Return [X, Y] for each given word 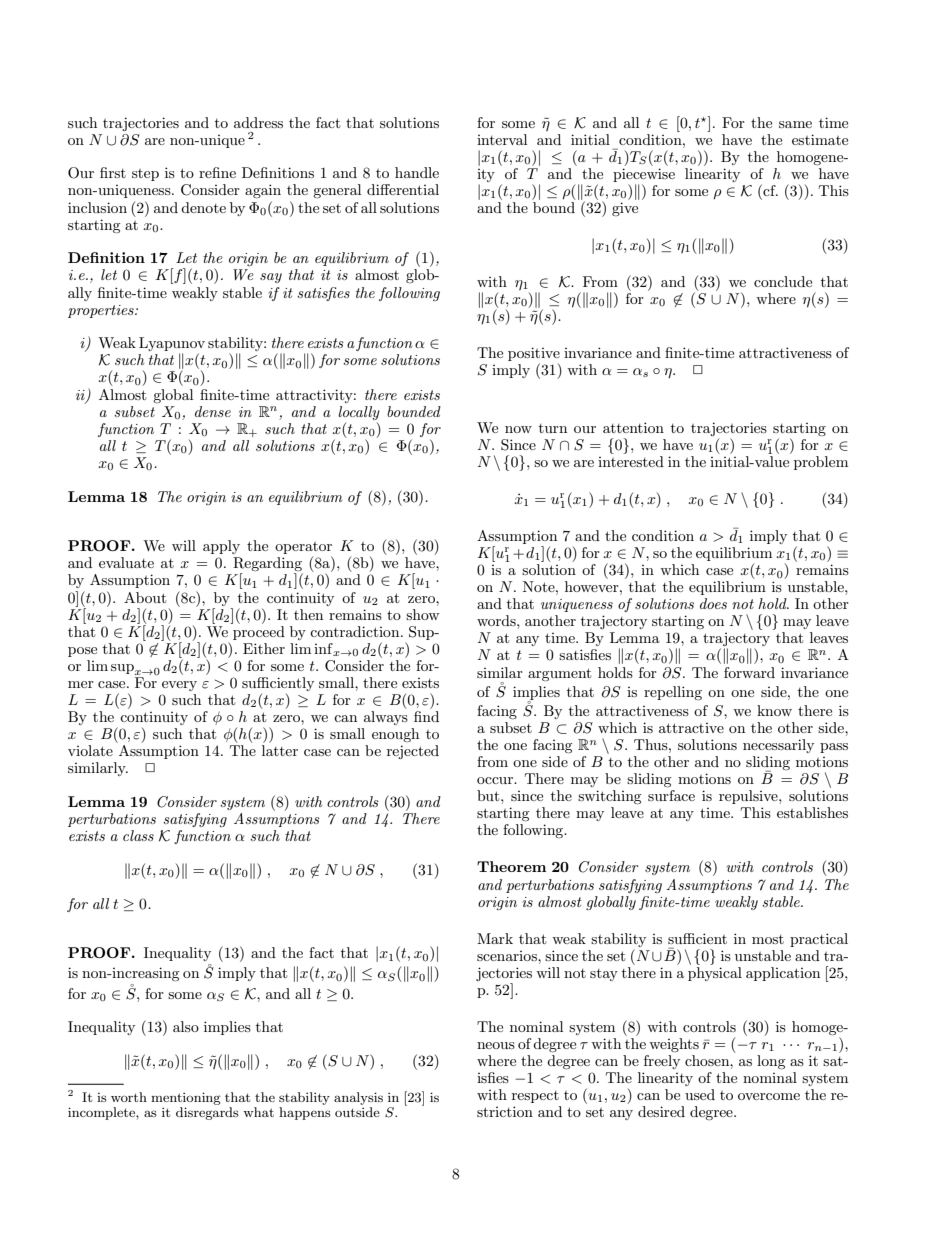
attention [633, 427]
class [138, 835]
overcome [769, 1096]
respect [535, 1097]
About [145, 597]
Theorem [511, 866]
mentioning [186, 1098]
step [145, 175]
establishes [812, 812]
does [713, 603]
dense [213, 411]
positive [534, 355]
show [422, 614]
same [795, 124]
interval [502, 139]
